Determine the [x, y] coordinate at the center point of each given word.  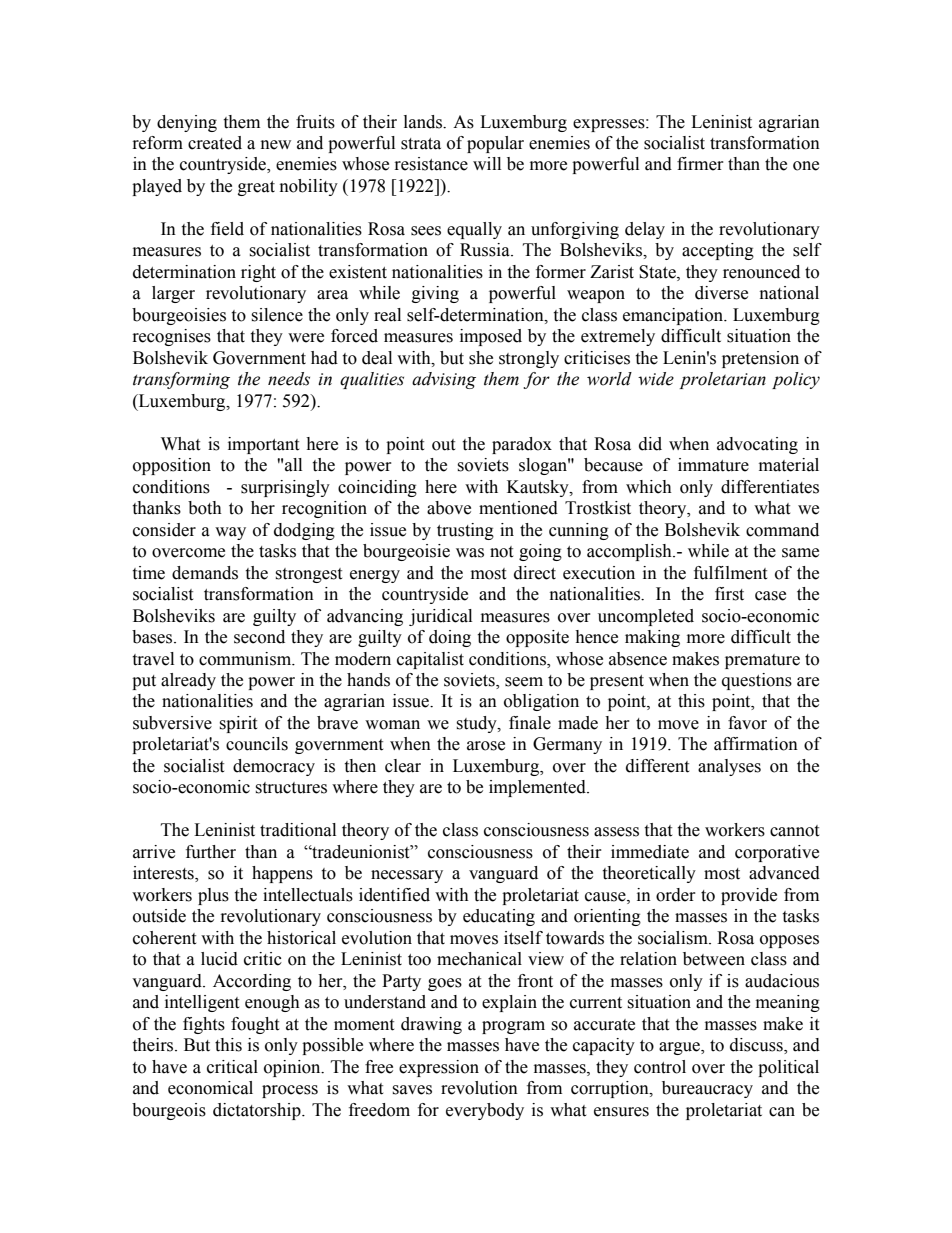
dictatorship [258, 1111]
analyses [729, 767]
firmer [700, 164]
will [487, 163]
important [263, 445]
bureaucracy [707, 1089]
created [215, 143]
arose [486, 746]
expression [439, 1068]
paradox [522, 445]
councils [257, 744]
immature [713, 465]
